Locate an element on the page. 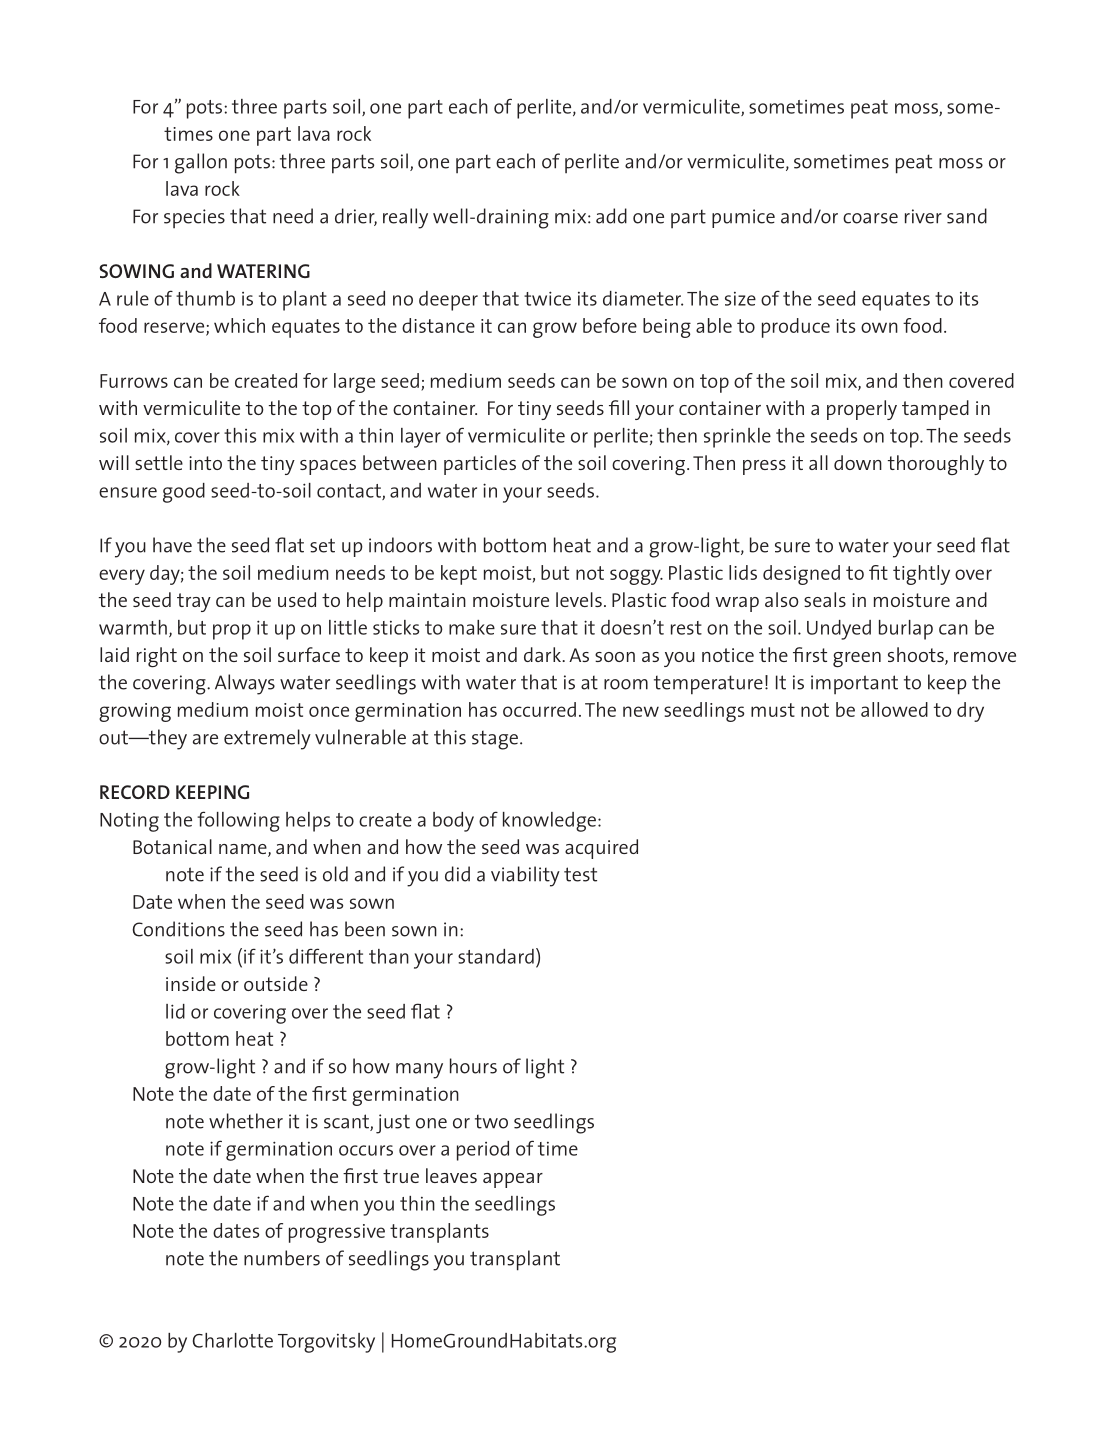 The width and height of the document is (1119, 1448). standard is located at coordinates (496, 956).
